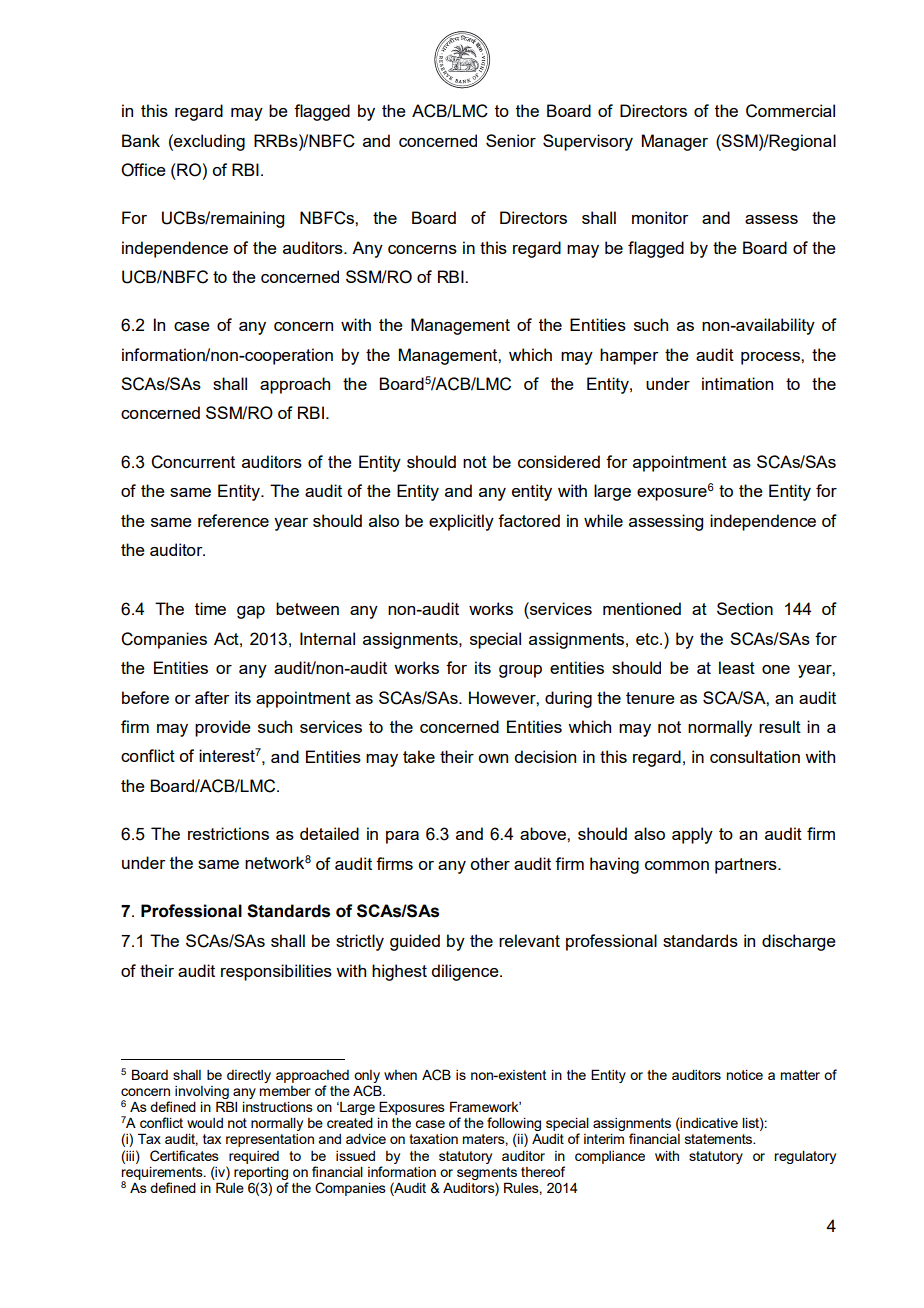 This screenshot has width=924, height=1308. Describe the element at coordinates (737, 667) in the screenshot. I see `least` at that location.
